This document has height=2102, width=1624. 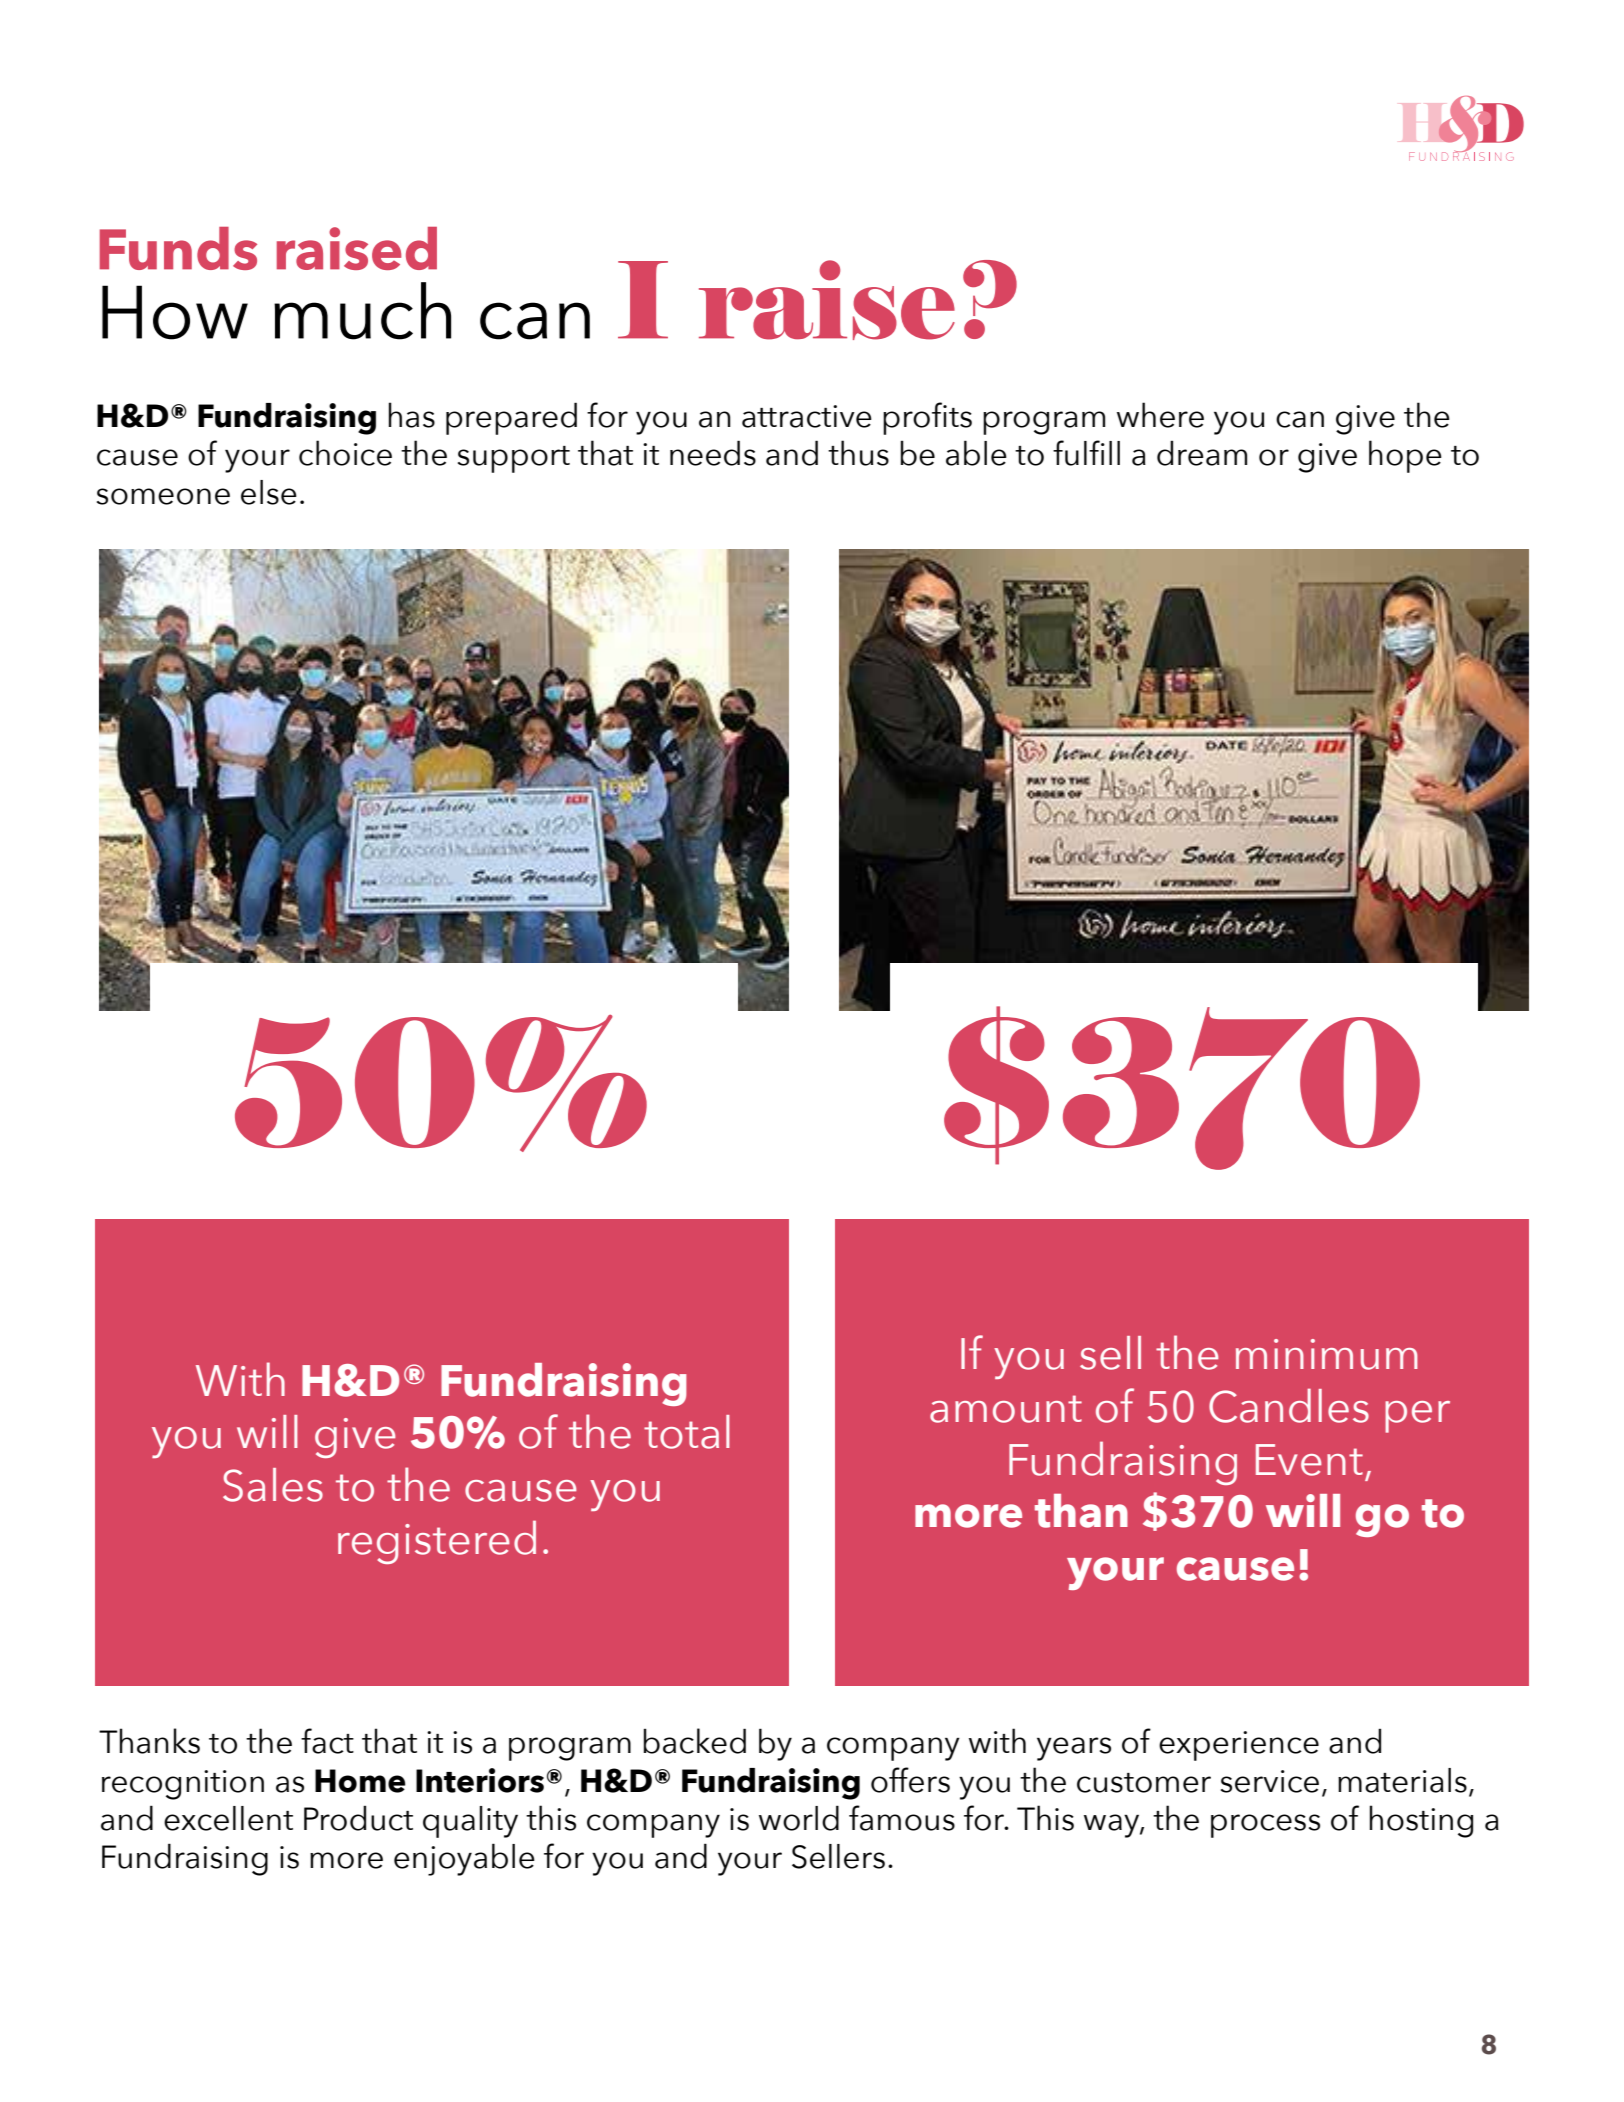 I want to click on total, so click(x=687, y=1432).
